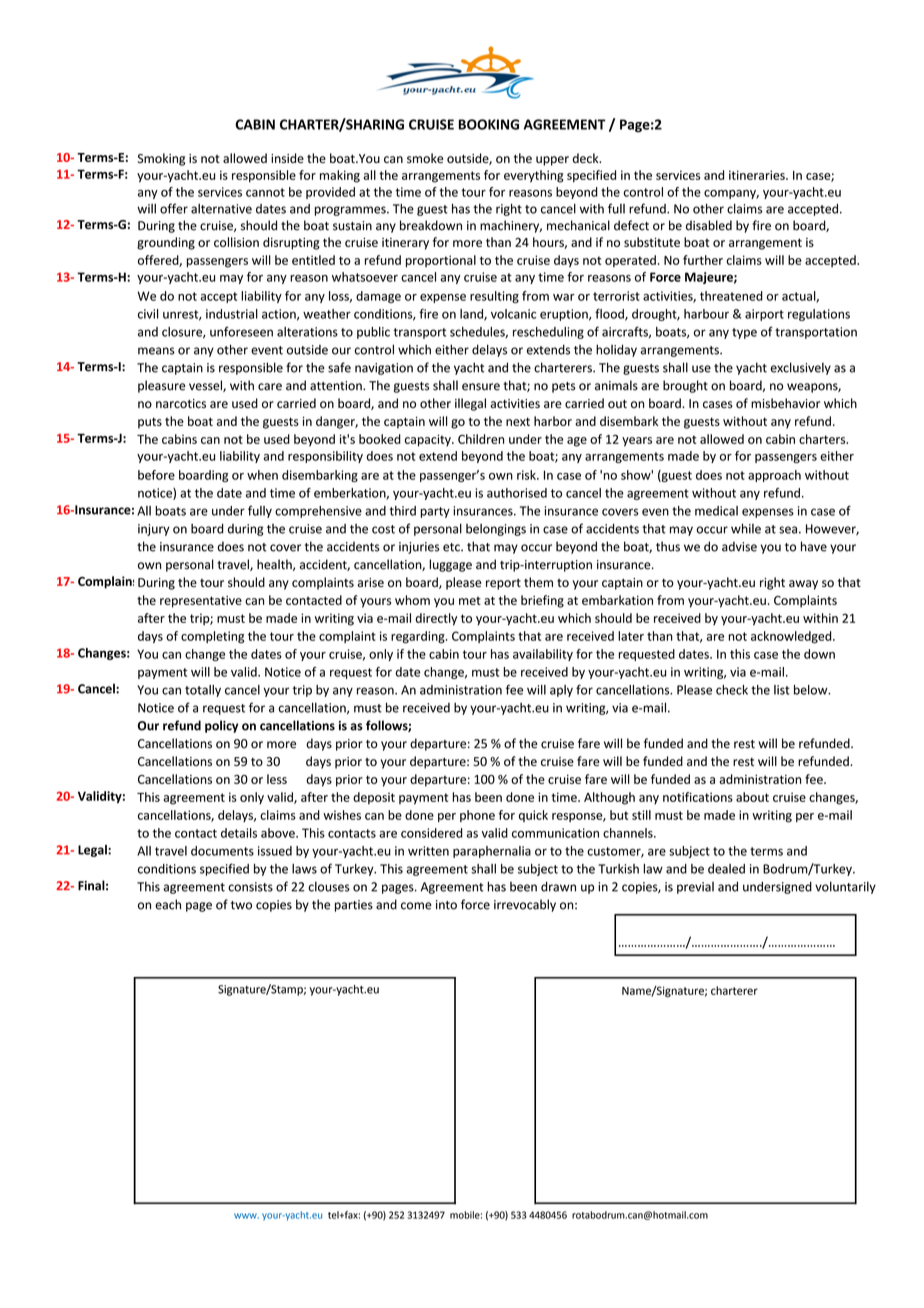 The width and height of the page is (924, 1308). I want to click on inside, so click(287, 158).
